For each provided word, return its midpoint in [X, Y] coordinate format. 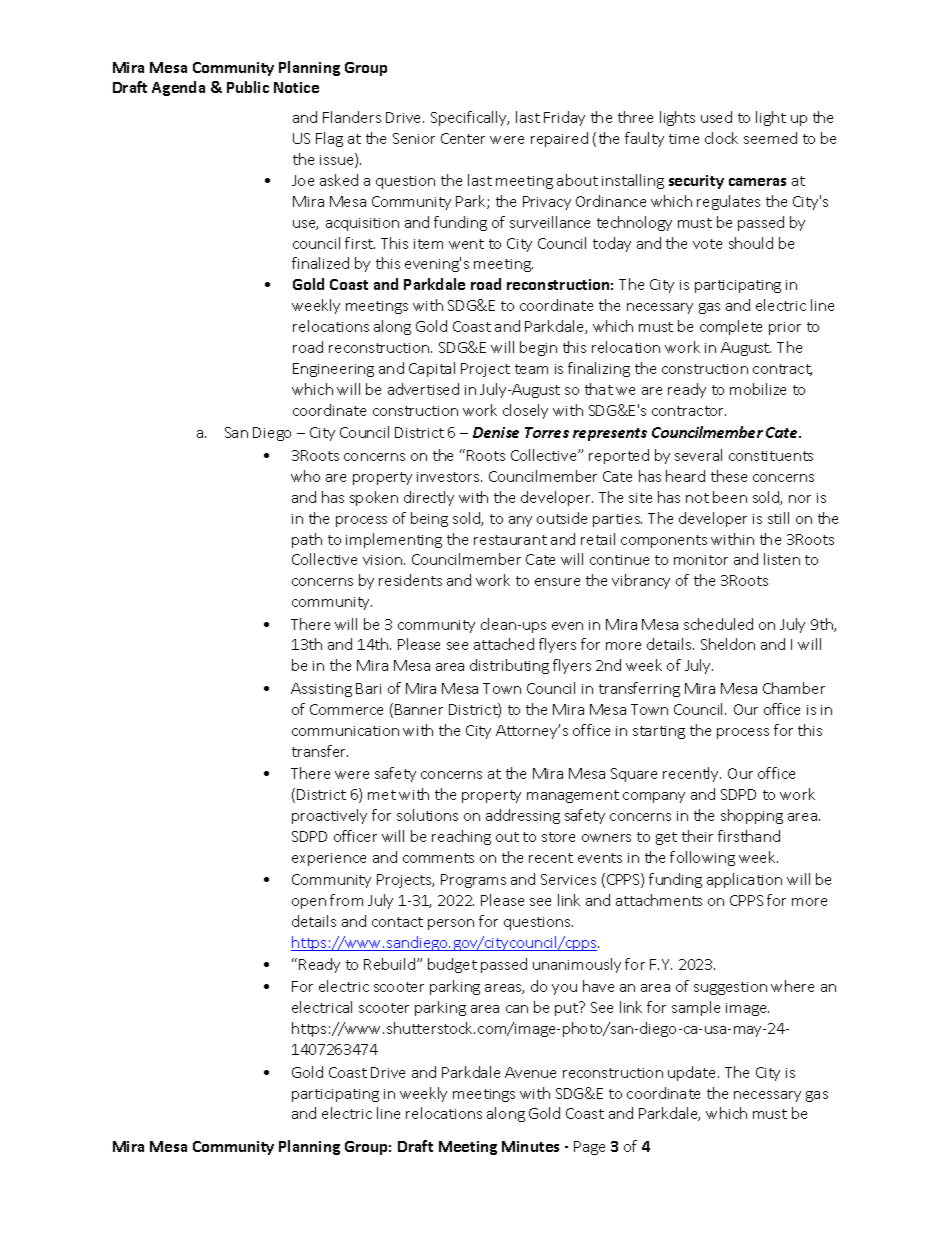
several [698, 455]
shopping [752, 816]
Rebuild [391, 964]
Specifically [470, 118]
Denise [496, 432]
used [716, 117]
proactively [329, 816]
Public [248, 87]
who [305, 476]
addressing [523, 816]
